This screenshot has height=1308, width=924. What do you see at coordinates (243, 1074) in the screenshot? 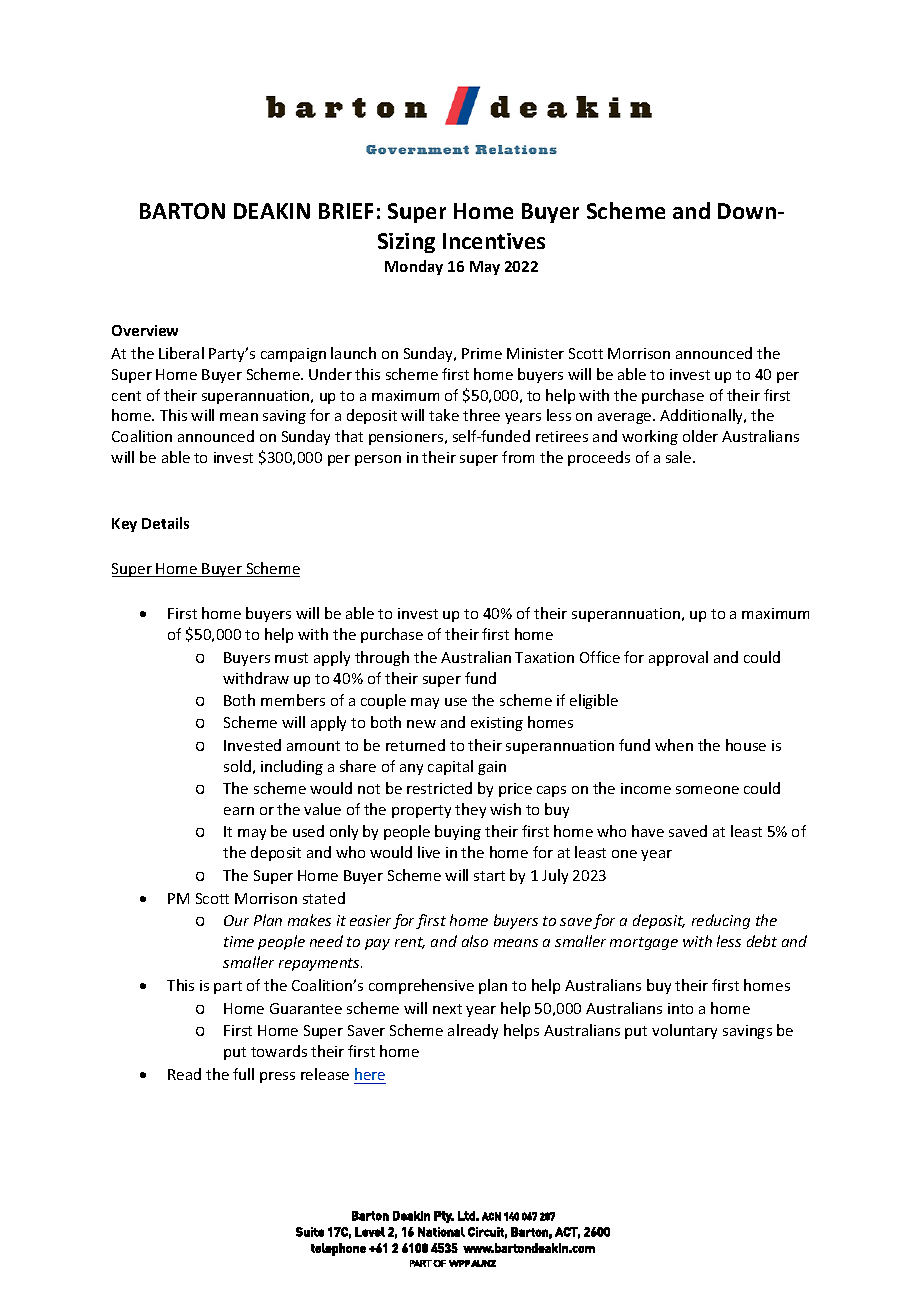
I see `full` at bounding box center [243, 1074].
